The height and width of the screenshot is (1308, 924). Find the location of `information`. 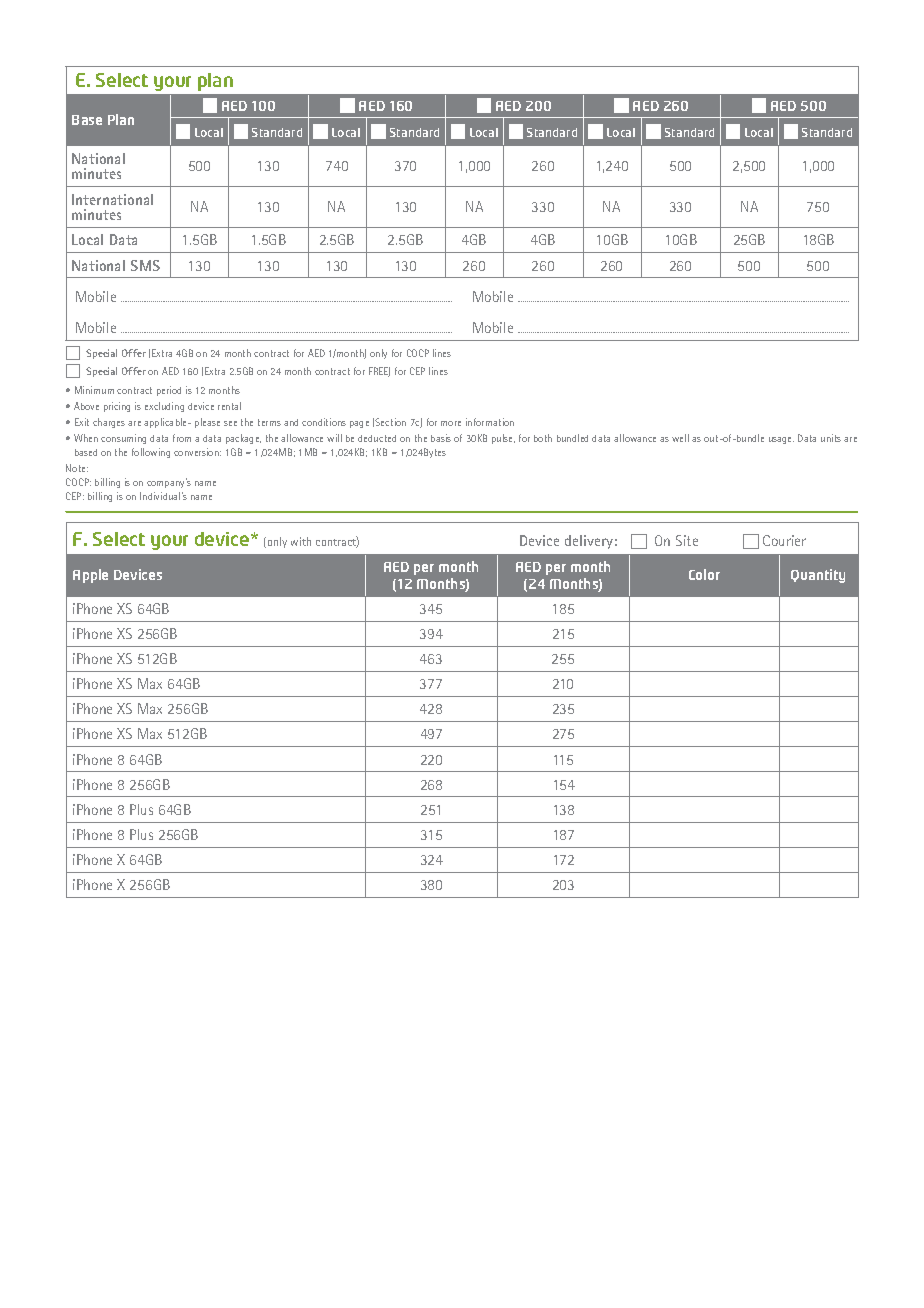

information is located at coordinates (490, 422).
